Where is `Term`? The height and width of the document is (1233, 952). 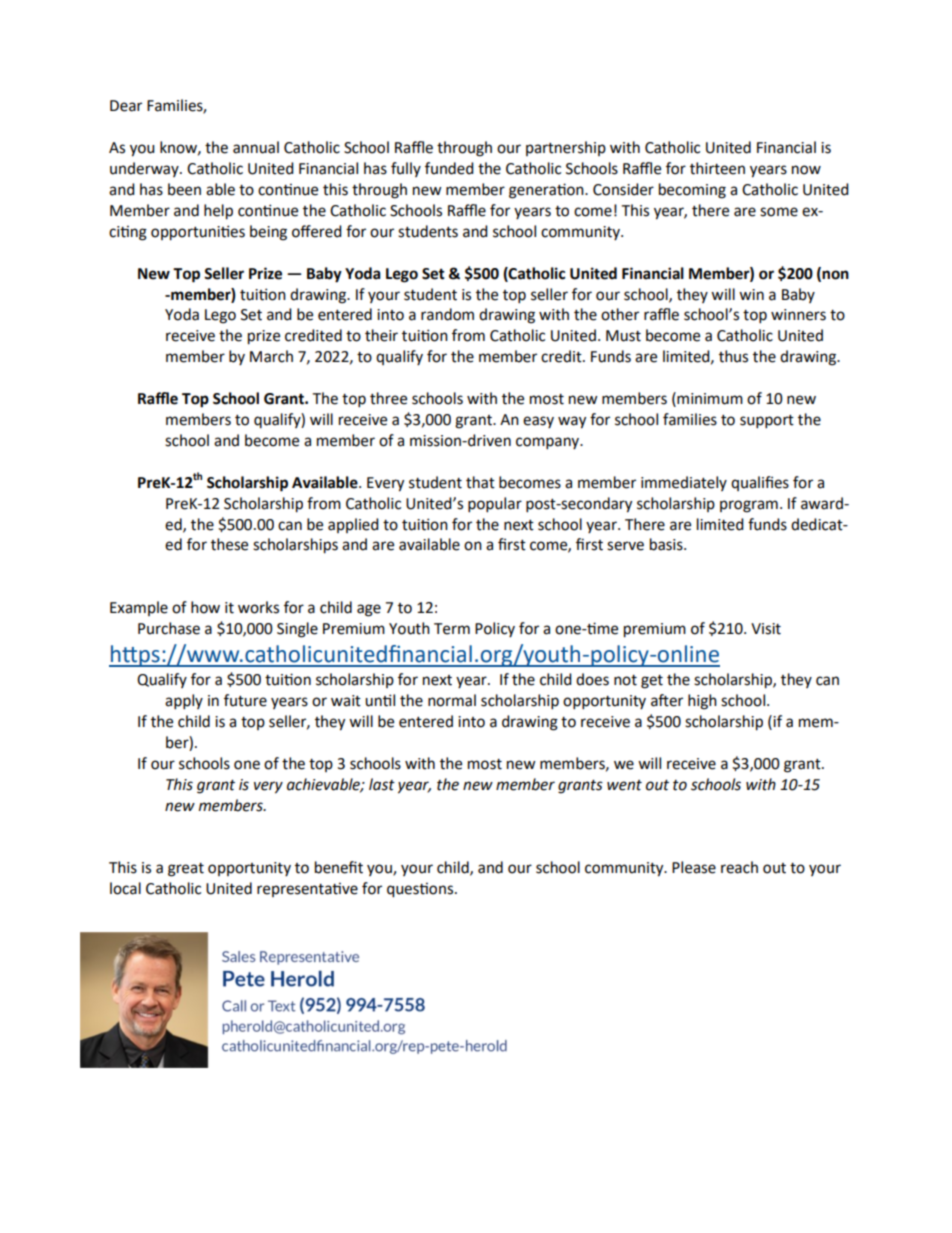 Term is located at coordinates (452, 629).
